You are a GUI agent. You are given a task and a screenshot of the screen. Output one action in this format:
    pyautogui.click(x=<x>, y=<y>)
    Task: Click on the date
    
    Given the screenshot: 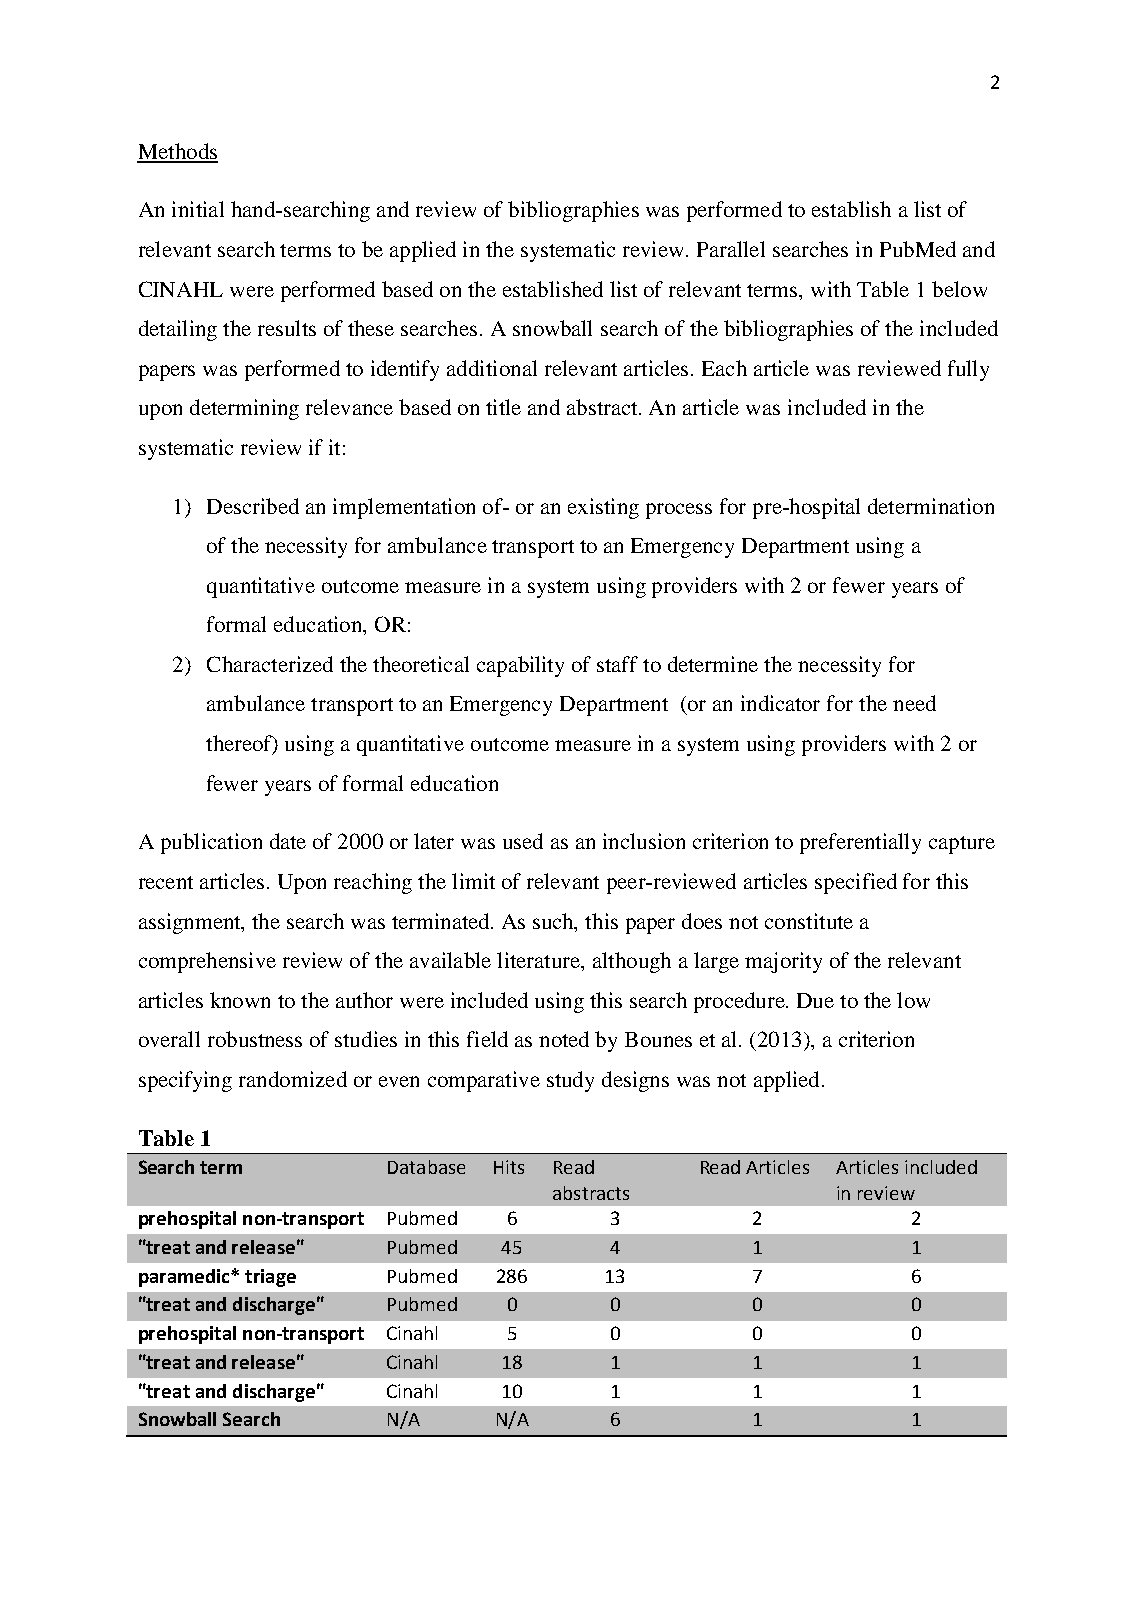 What is the action you would take?
    pyautogui.click(x=288, y=841)
